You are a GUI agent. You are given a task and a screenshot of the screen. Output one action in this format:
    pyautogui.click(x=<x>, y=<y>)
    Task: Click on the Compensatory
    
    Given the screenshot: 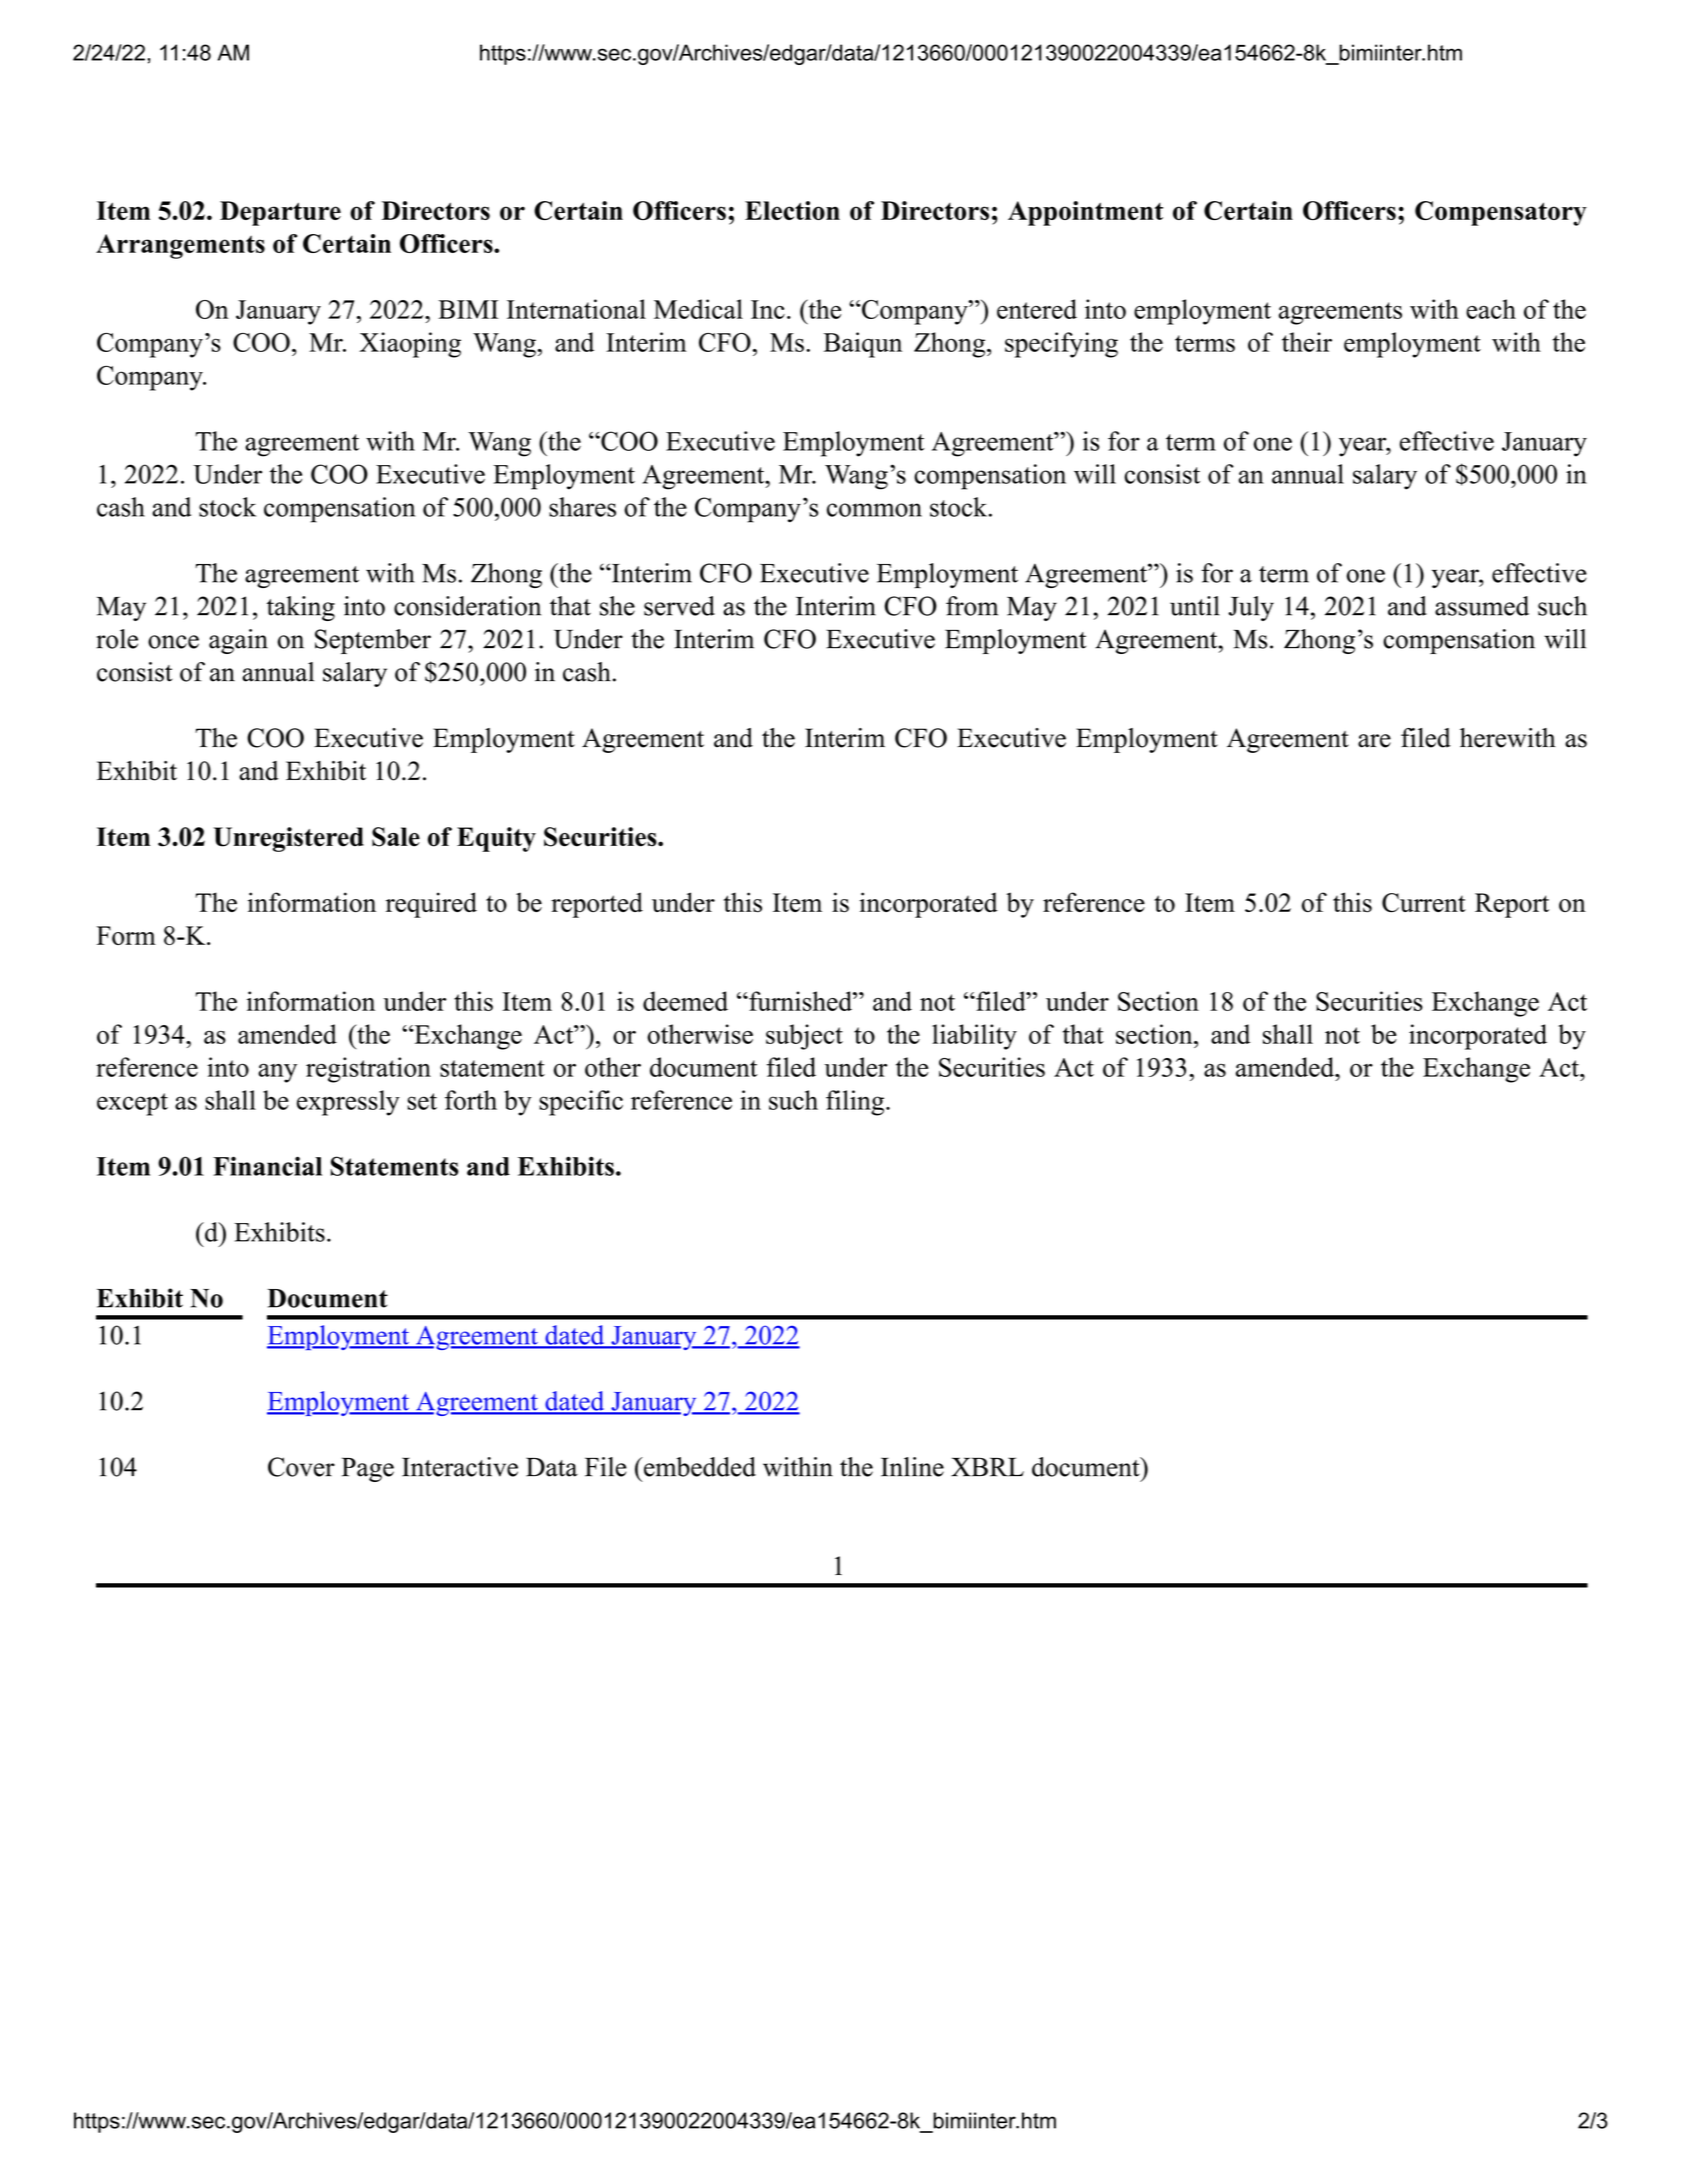 What is the action you would take?
    pyautogui.click(x=1501, y=213)
